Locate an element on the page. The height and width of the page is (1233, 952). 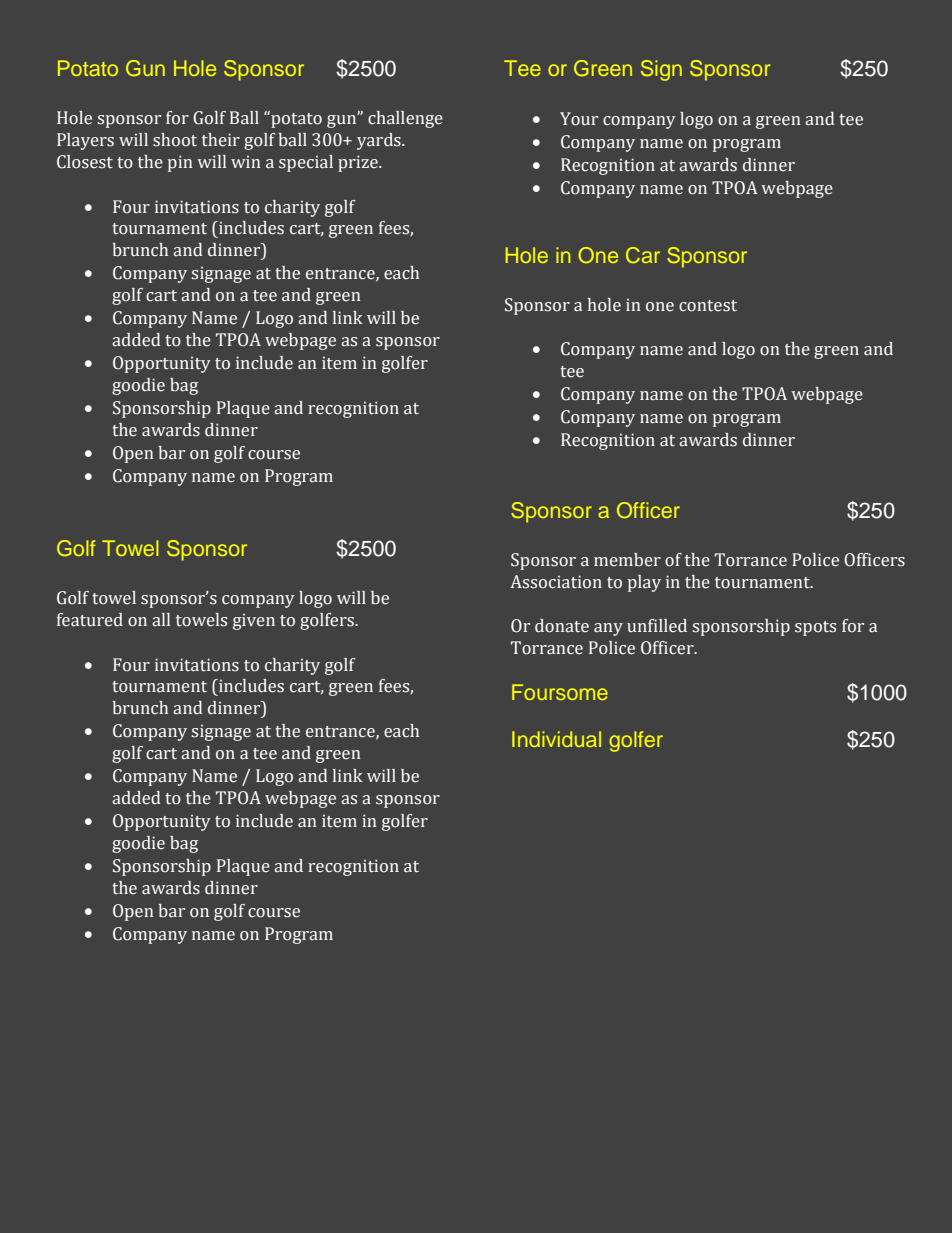
shoot is located at coordinates (175, 140).
